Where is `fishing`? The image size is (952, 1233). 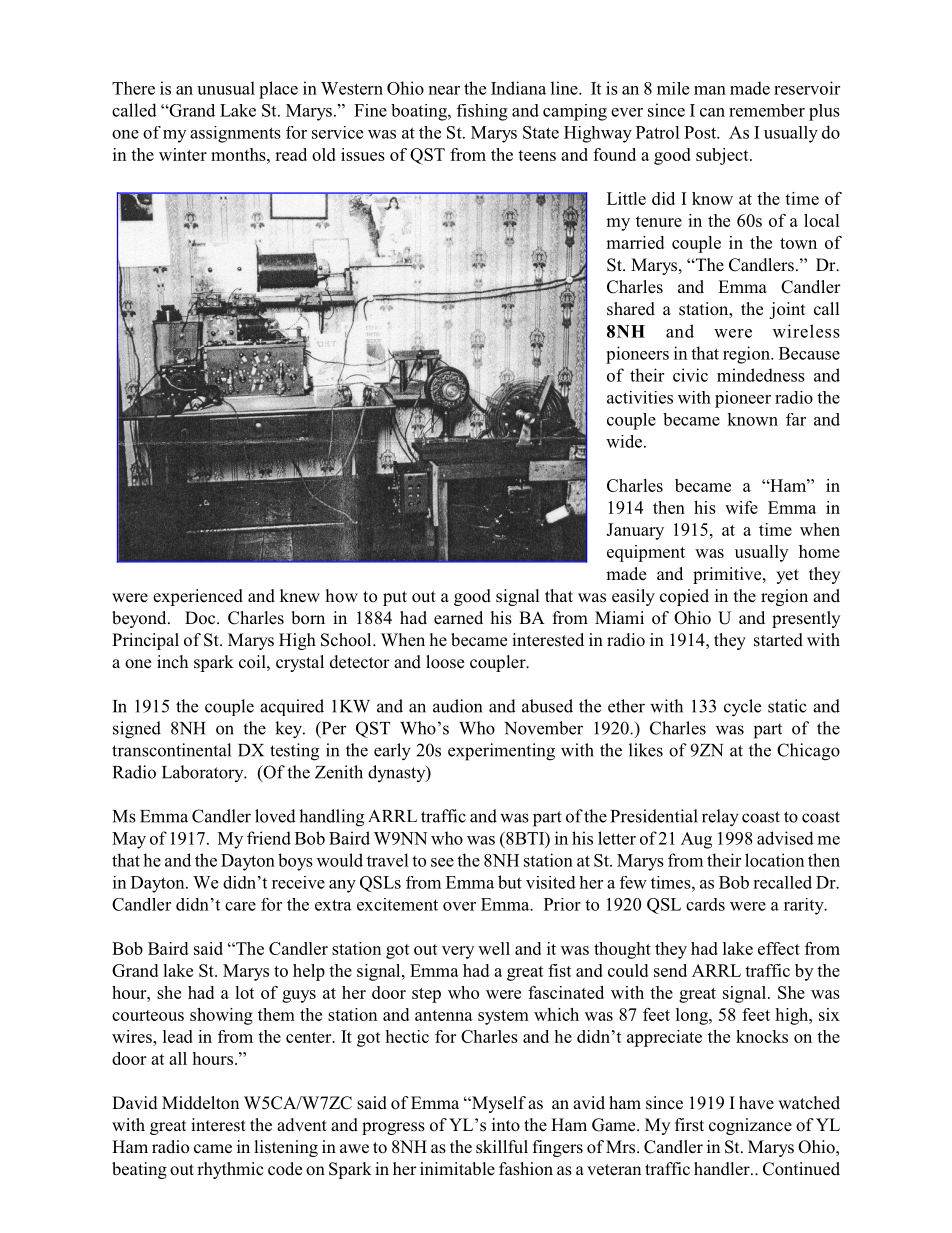 fishing is located at coordinates (482, 112).
